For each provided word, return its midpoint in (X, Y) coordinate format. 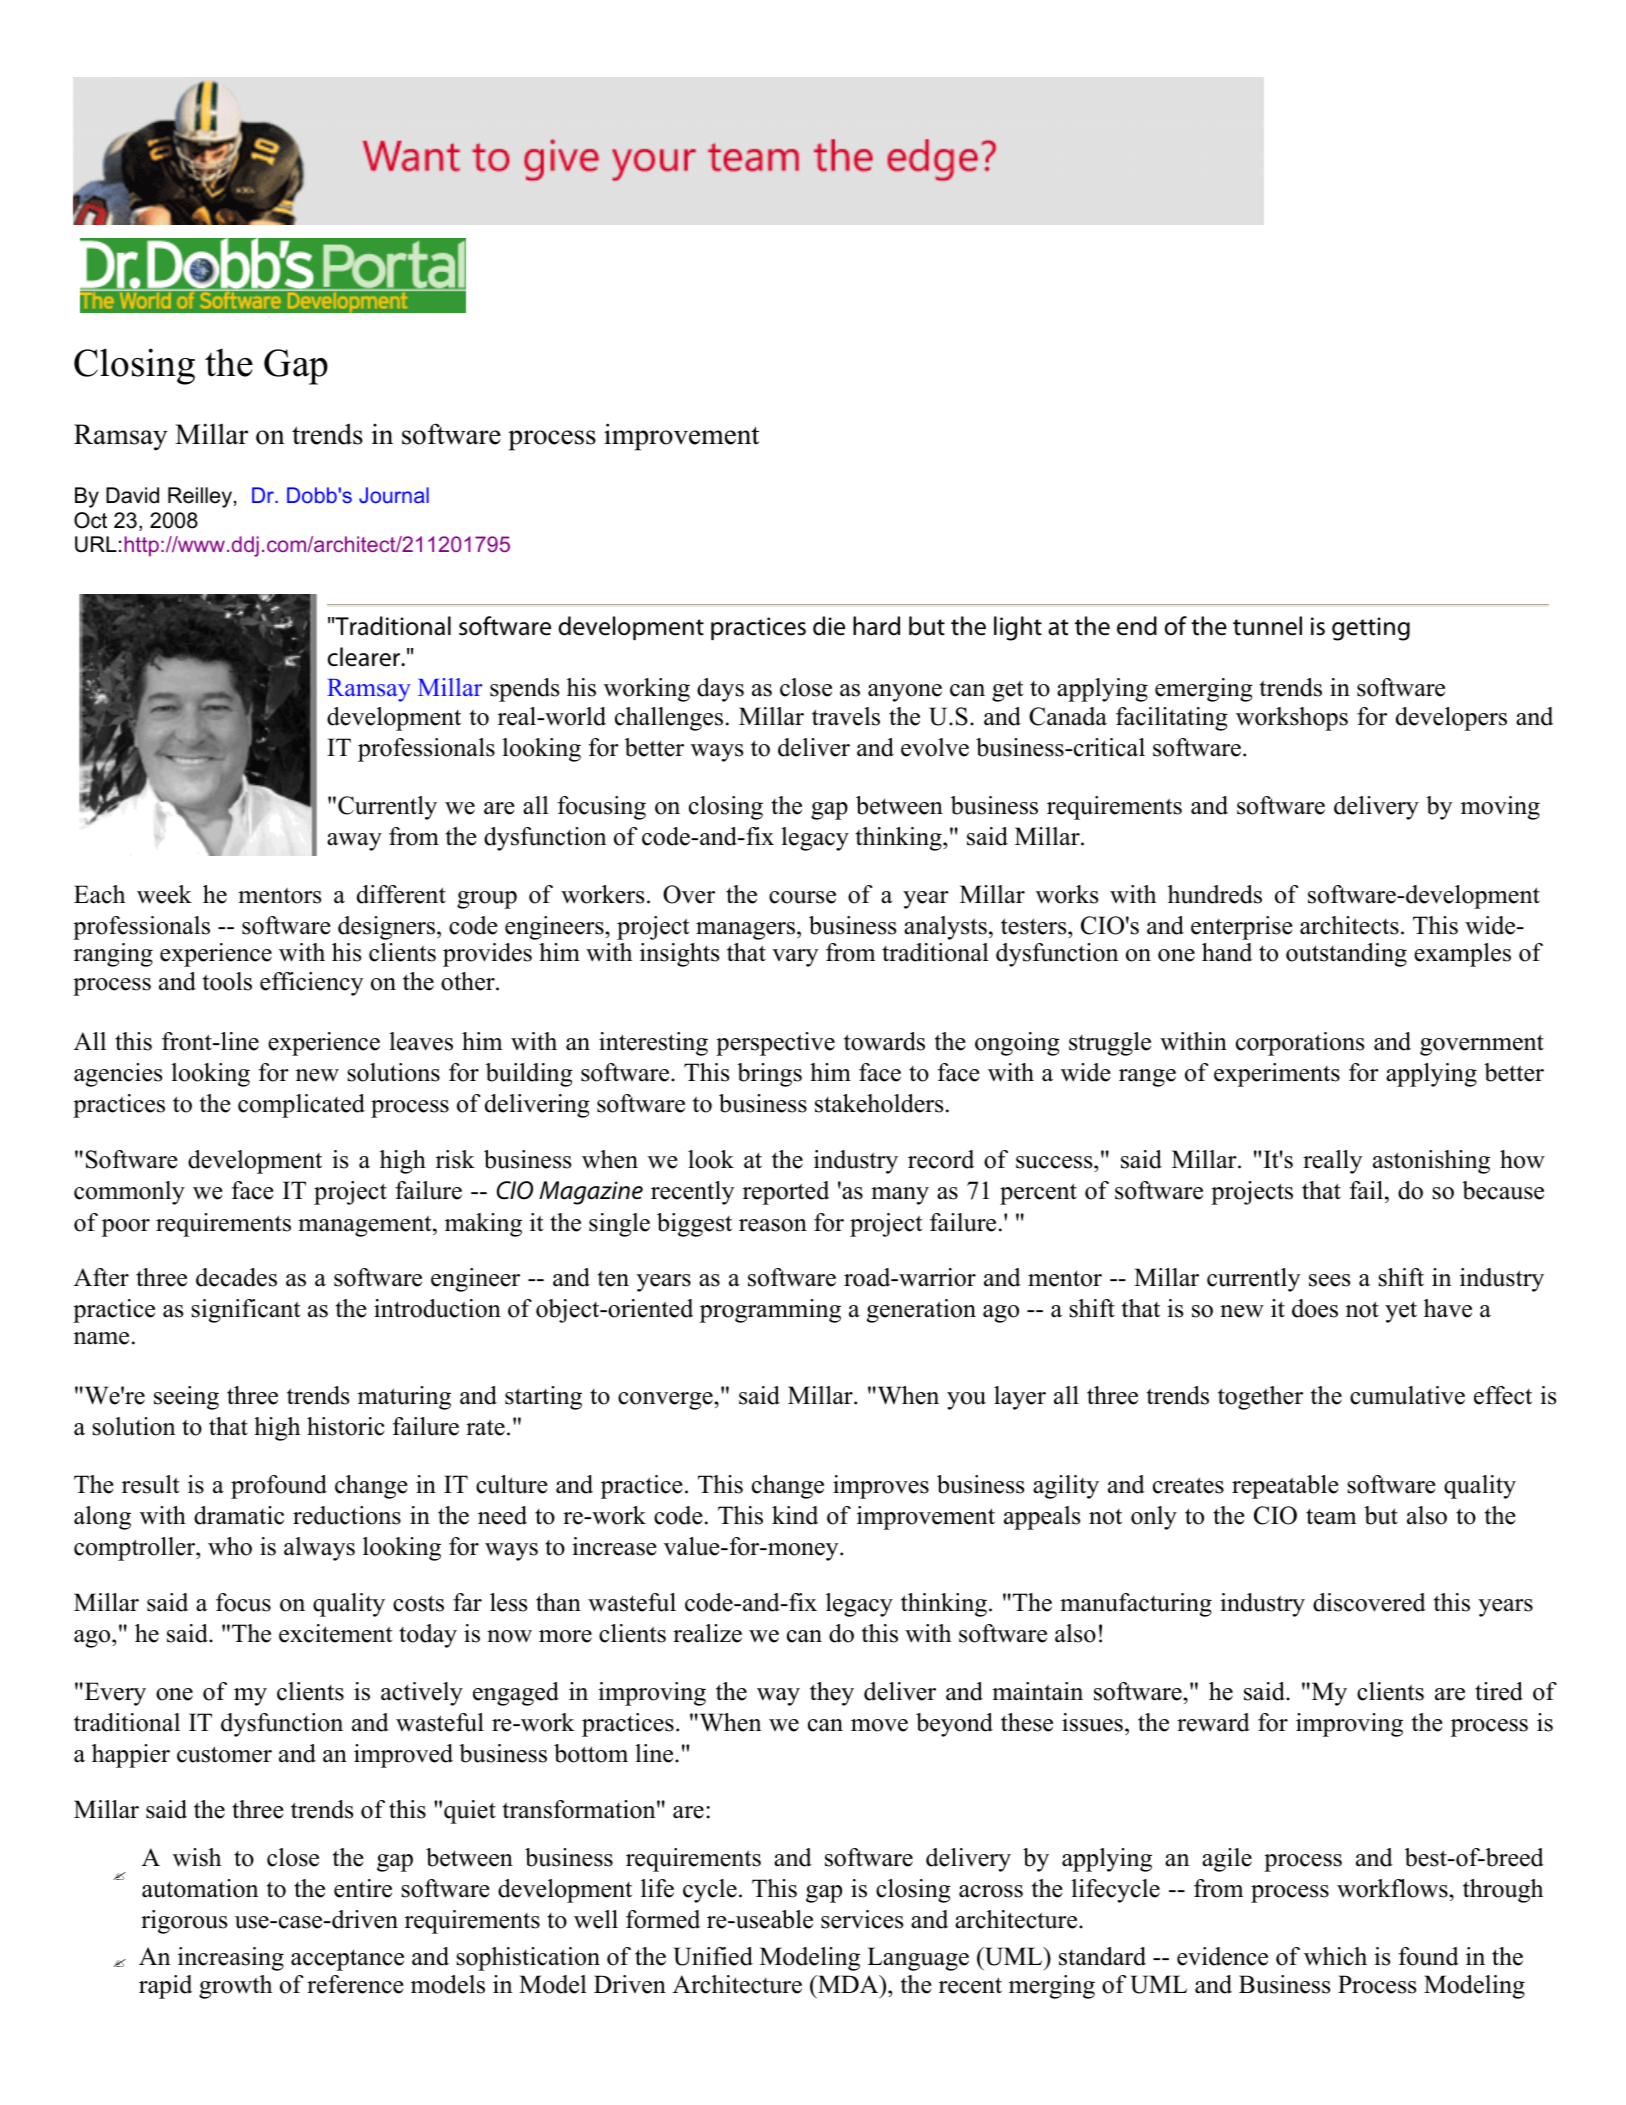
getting (1371, 629)
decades (236, 1277)
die (829, 626)
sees (1329, 1280)
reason (773, 1225)
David (132, 495)
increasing (231, 1959)
